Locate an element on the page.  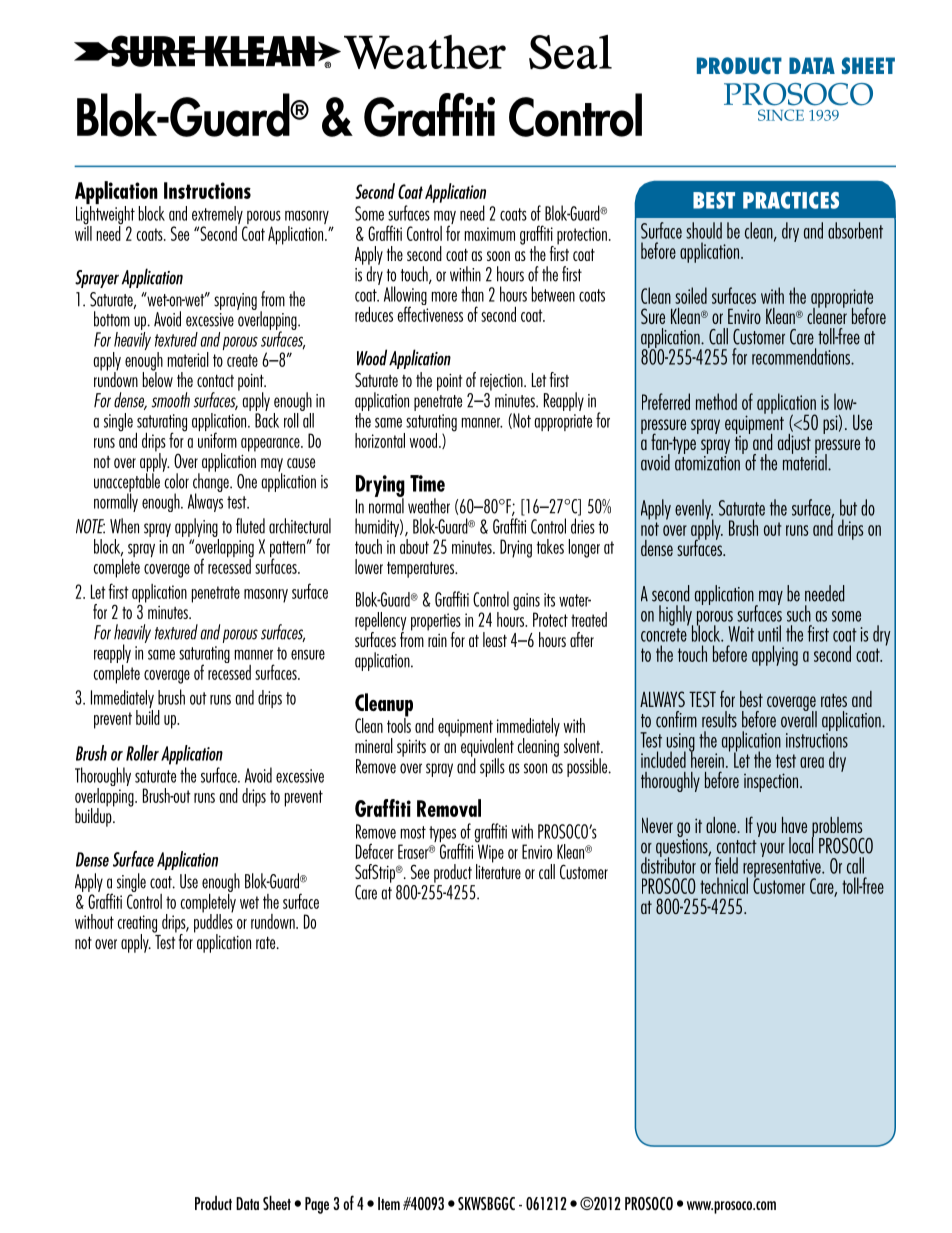
extremely is located at coordinates (218, 216).
